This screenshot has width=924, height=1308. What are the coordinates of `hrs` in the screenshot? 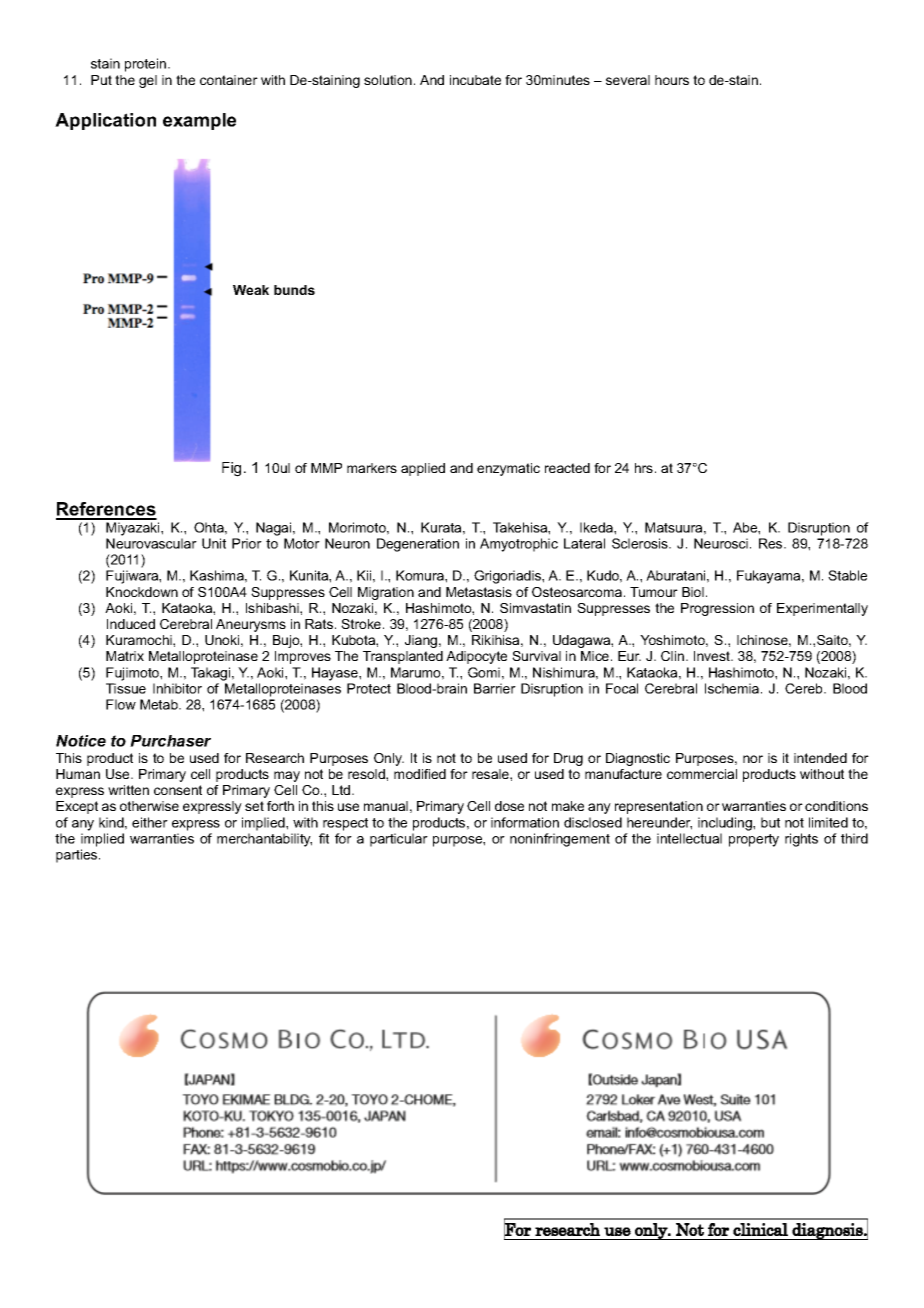 It's located at (644, 468).
